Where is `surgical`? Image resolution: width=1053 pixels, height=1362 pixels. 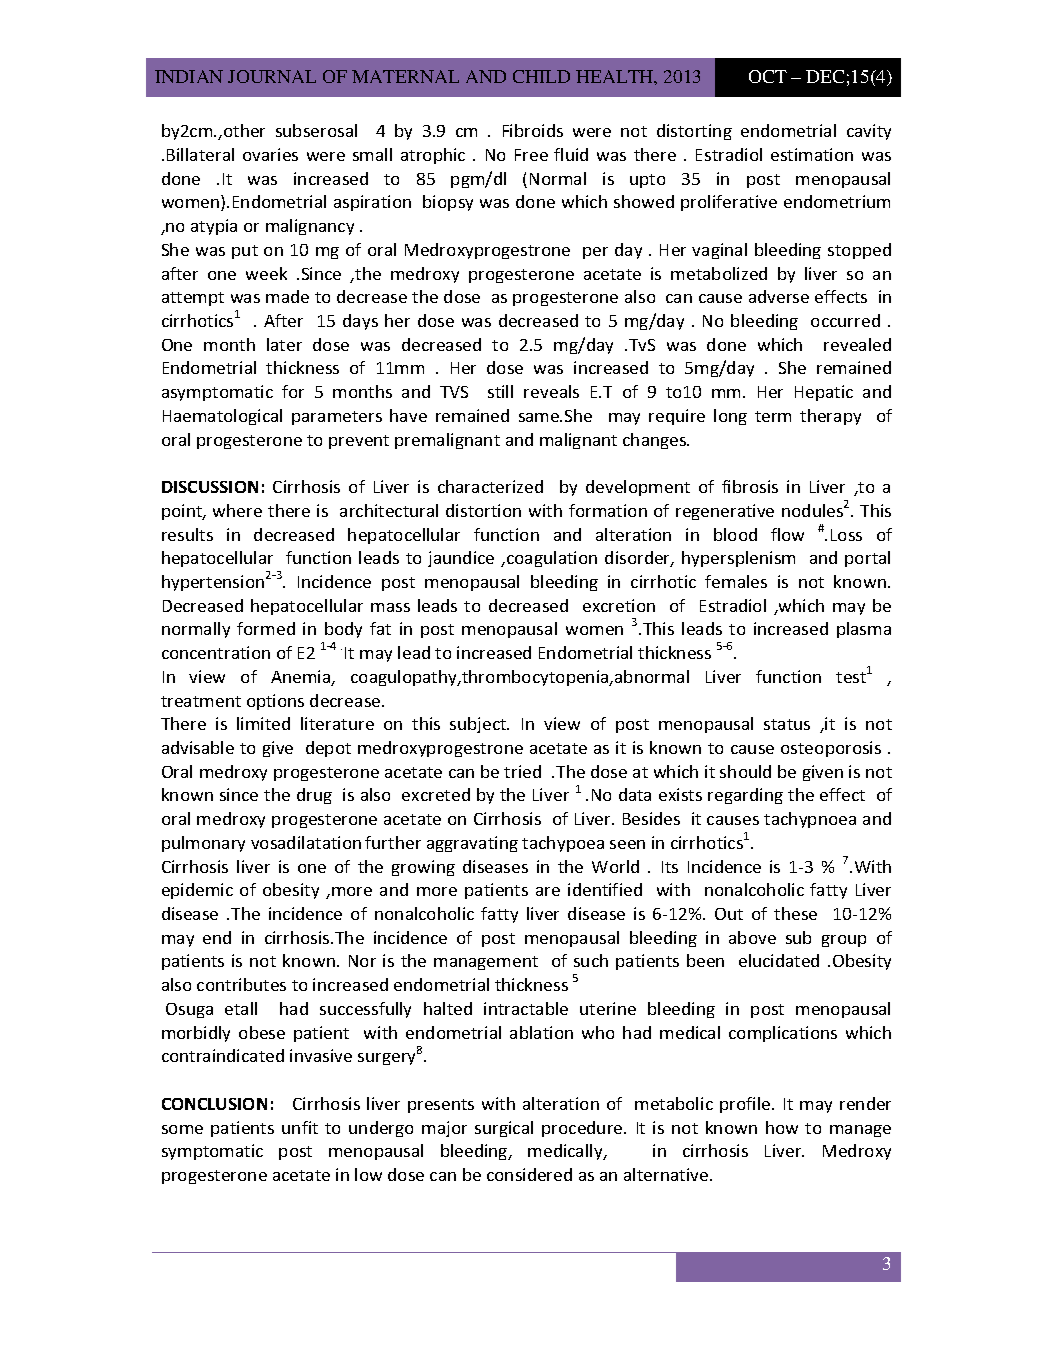
surgical is located at coordinates (504, 1129).
